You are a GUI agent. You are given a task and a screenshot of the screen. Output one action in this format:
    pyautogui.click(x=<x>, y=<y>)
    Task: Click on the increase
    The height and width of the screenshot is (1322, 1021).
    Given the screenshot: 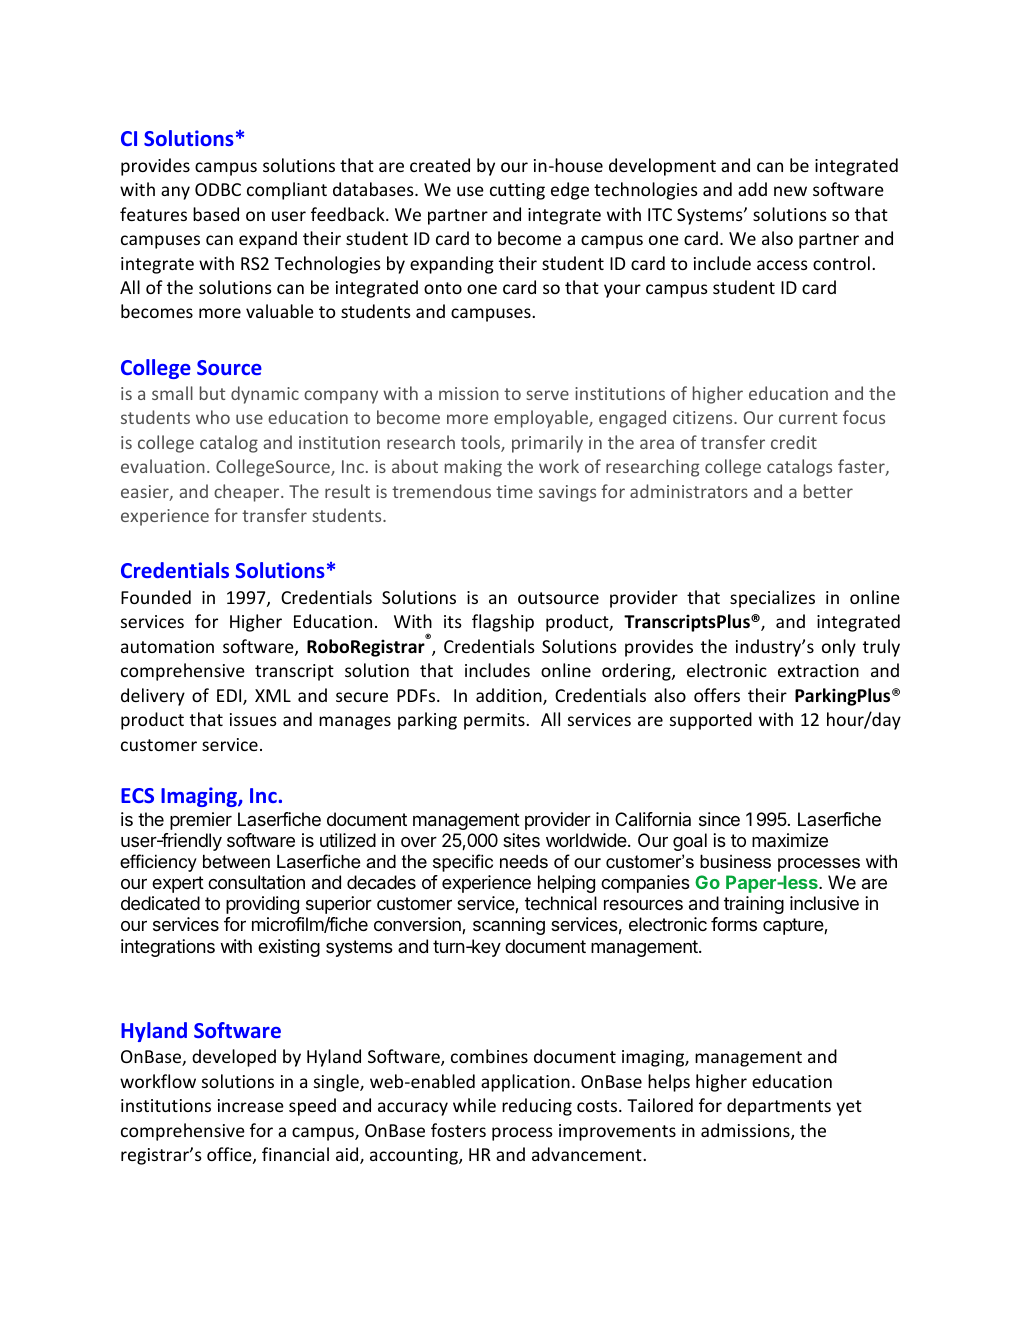 What is the action you would take?
    pyautogui.click(x=251, y=1105)
